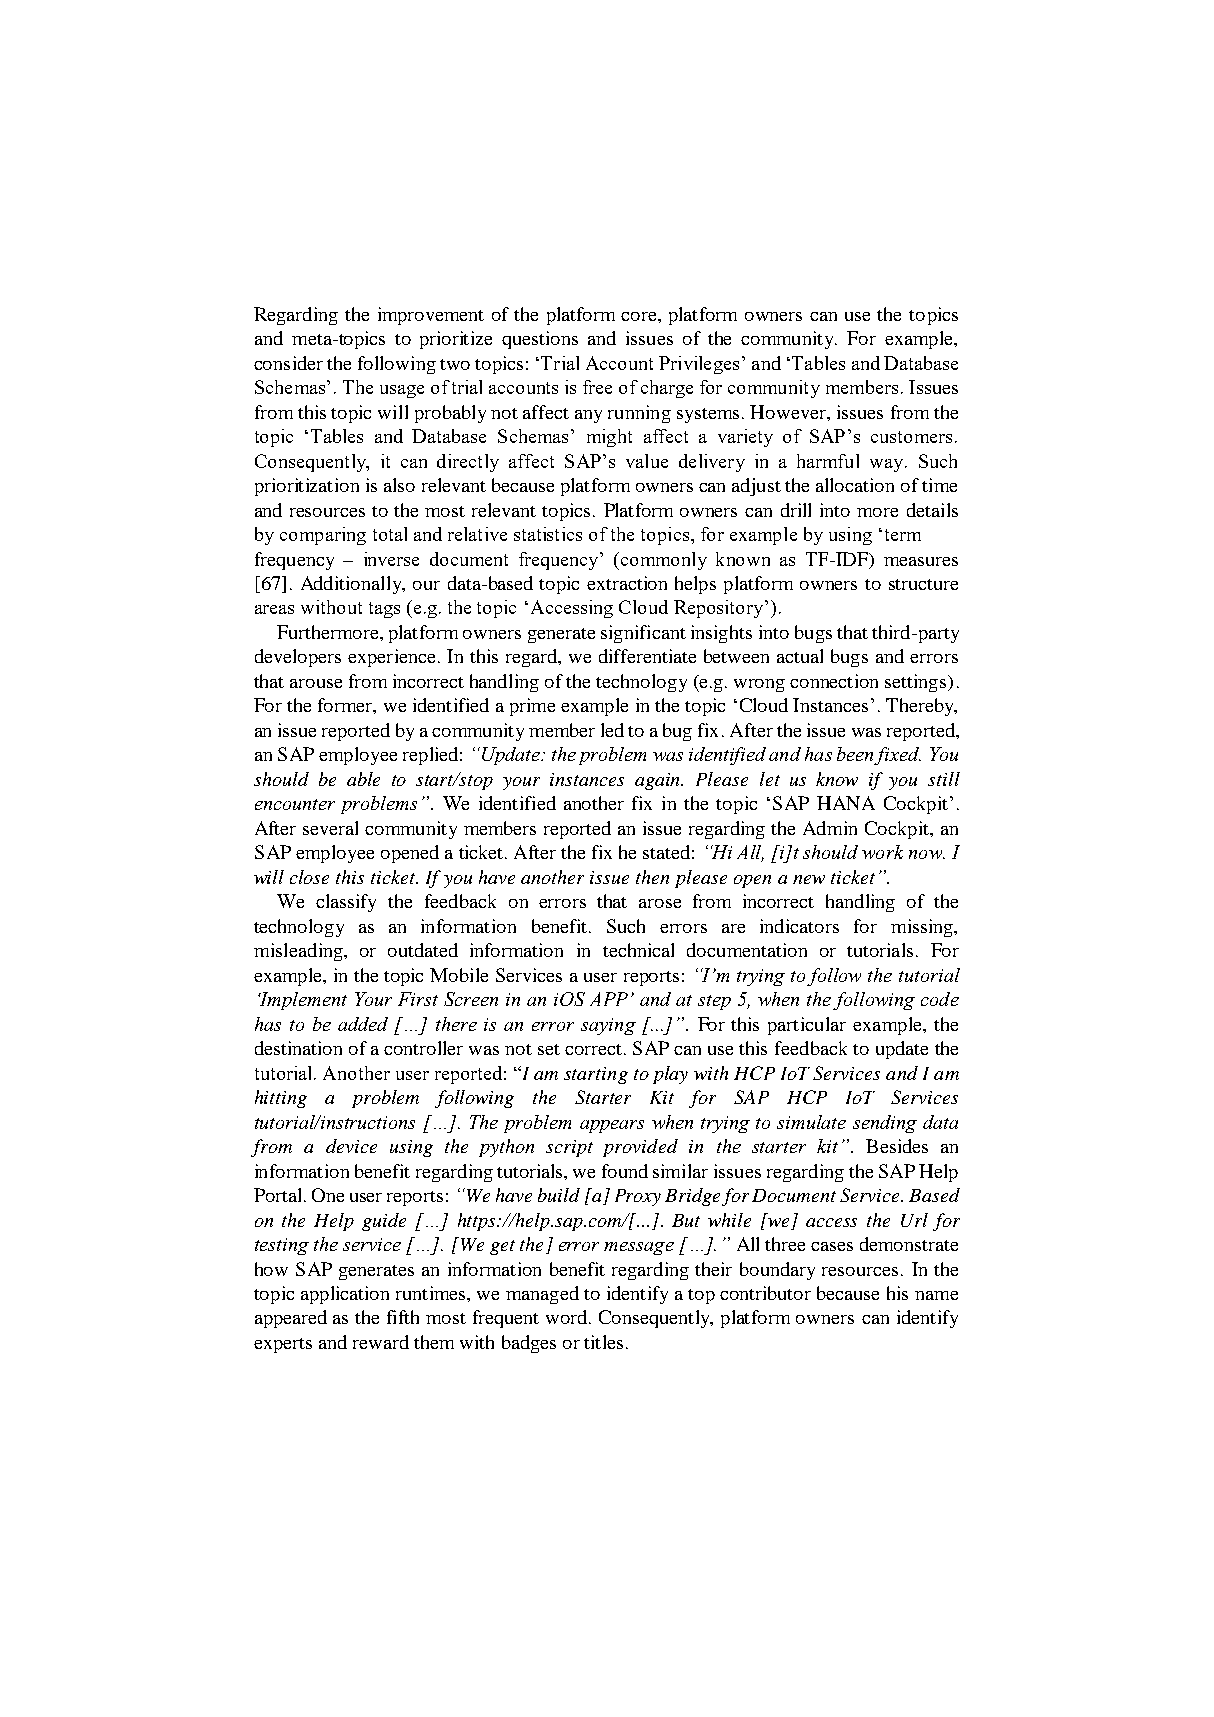 This screenshot has width=1214, height=1717. Describe the element at coordinates (603, 1342) in the screenshot. I see `titles` at that location.
